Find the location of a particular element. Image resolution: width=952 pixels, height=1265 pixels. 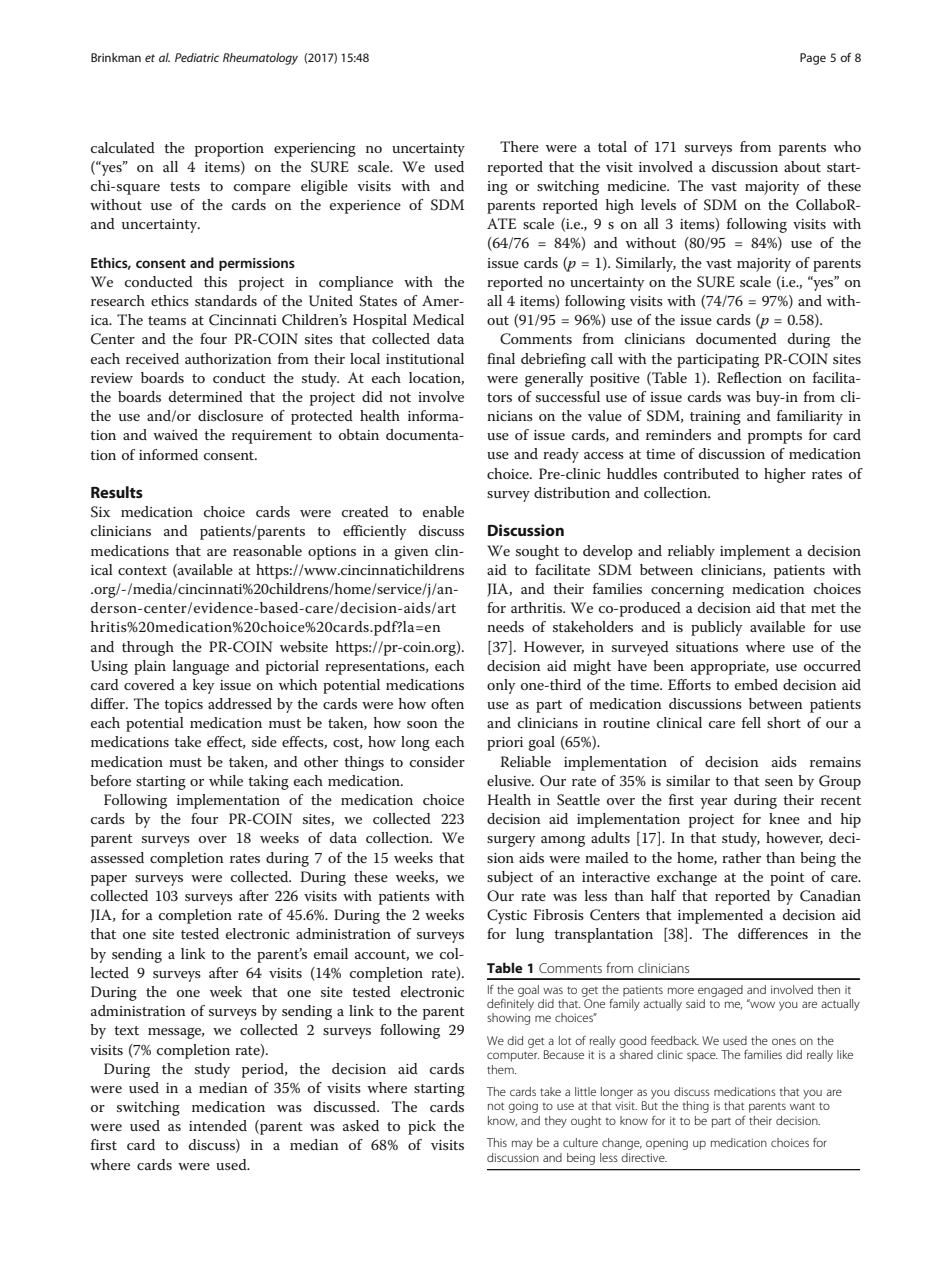

publicly is located at coordinates (716, 628).
